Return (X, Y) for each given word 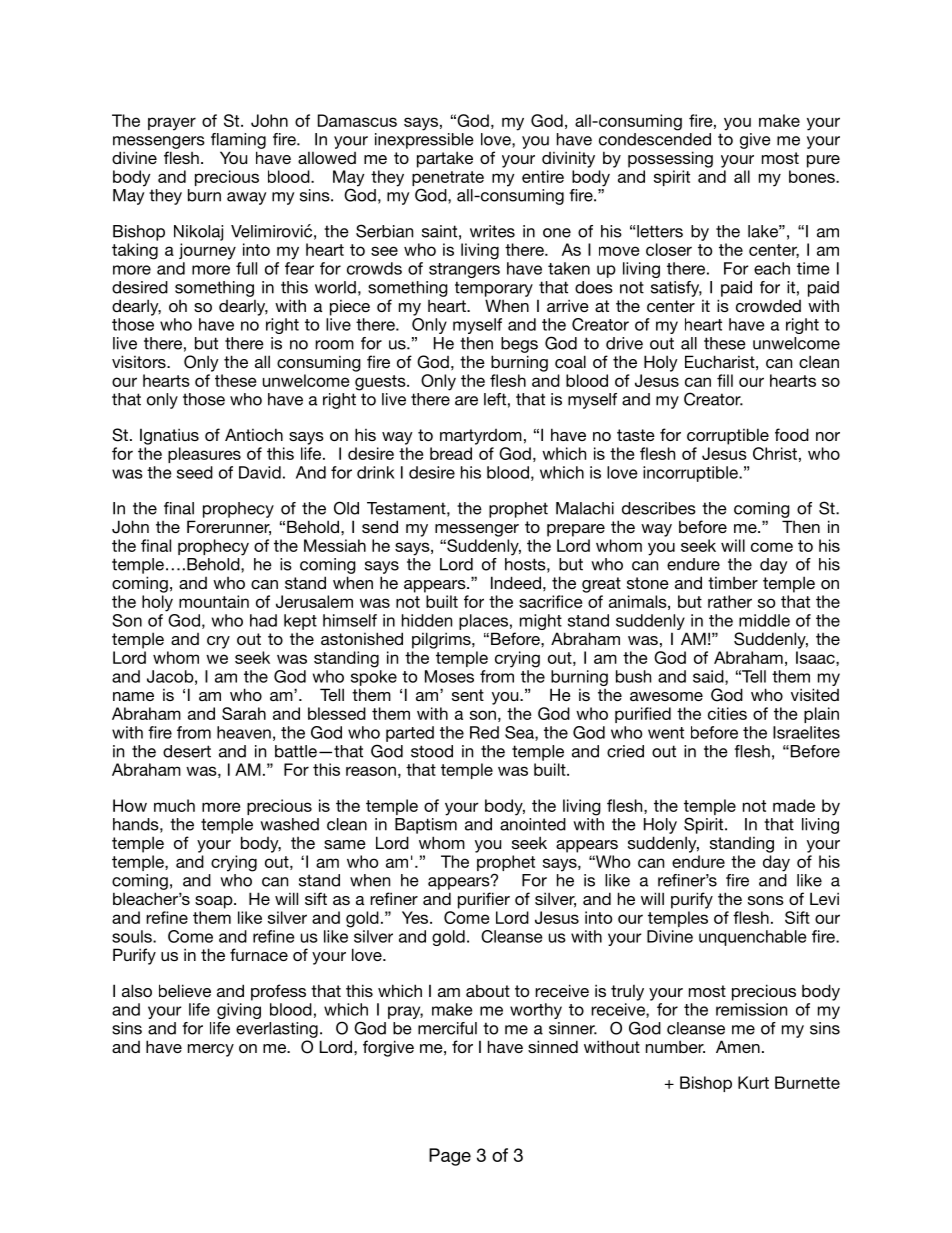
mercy (211, 1050)
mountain (214, 601)
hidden (427, 620)
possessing (670, 159)
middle (764, 620)
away (246, 198)
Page (450, 1157)
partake (445, 159)
